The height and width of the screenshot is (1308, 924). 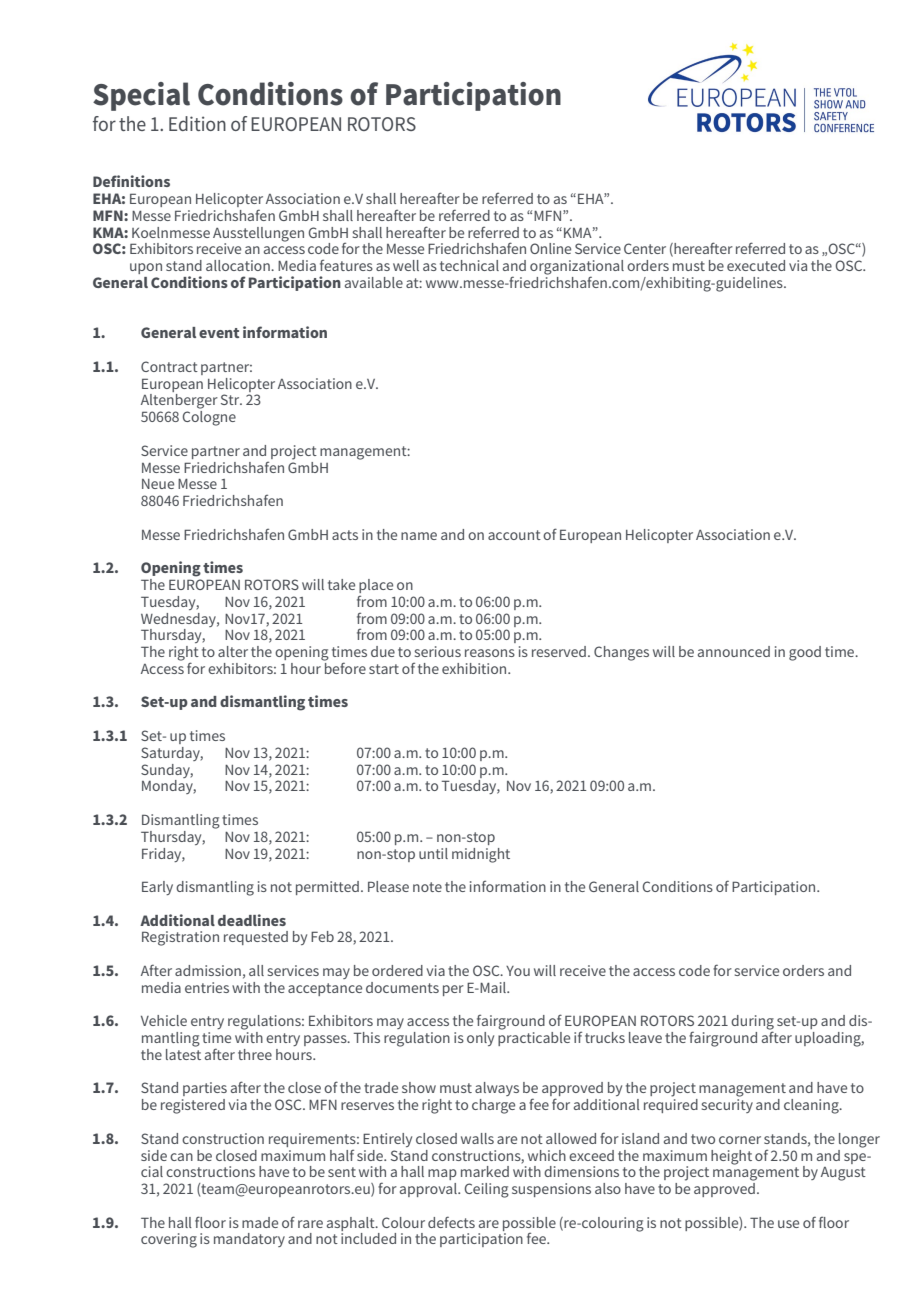 I want to click on executed, so click(x=756, y=265).
